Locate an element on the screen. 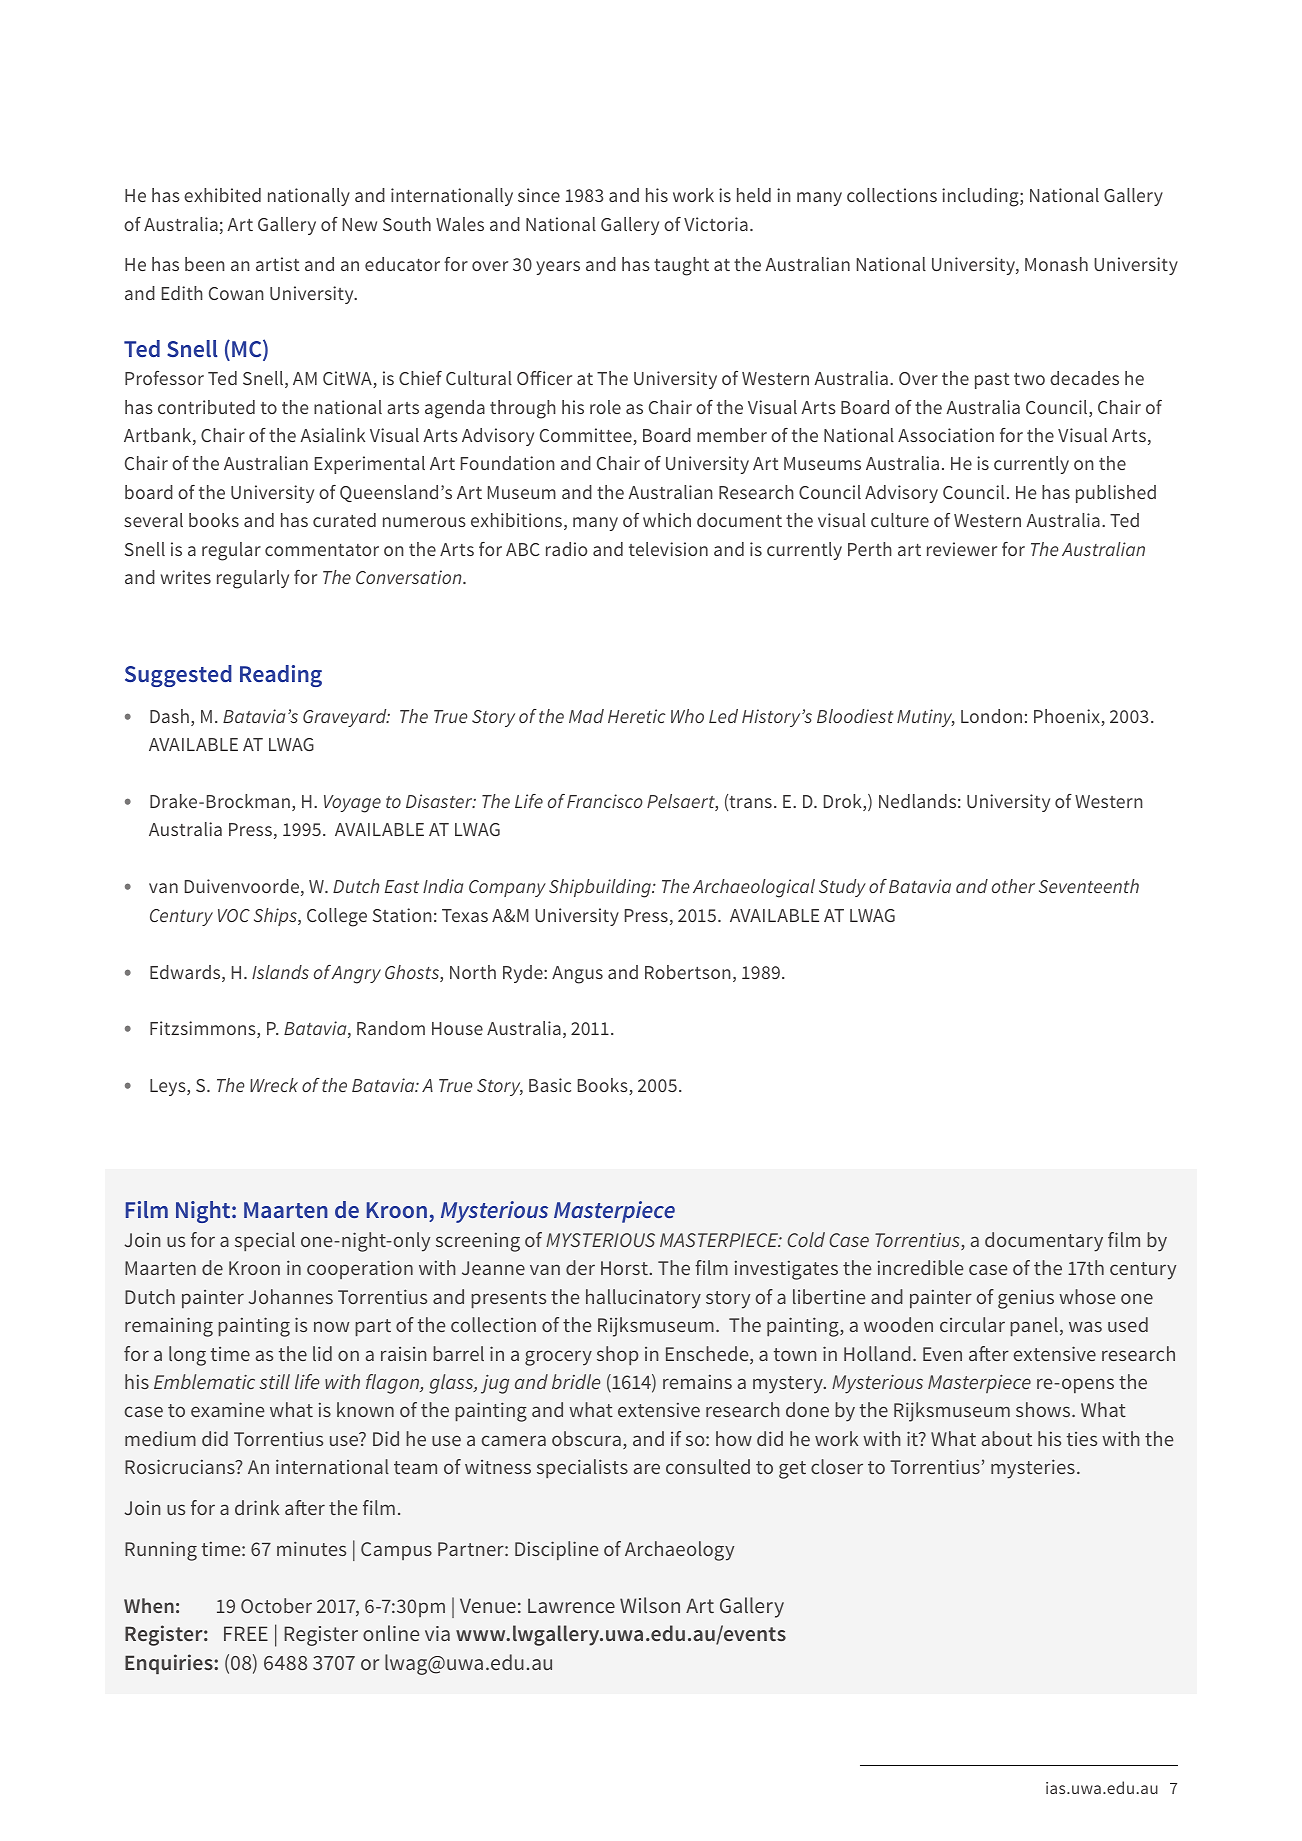 The width and height of the screenshot is (1302, 1841). October is located at coordinates (276, 1605).
